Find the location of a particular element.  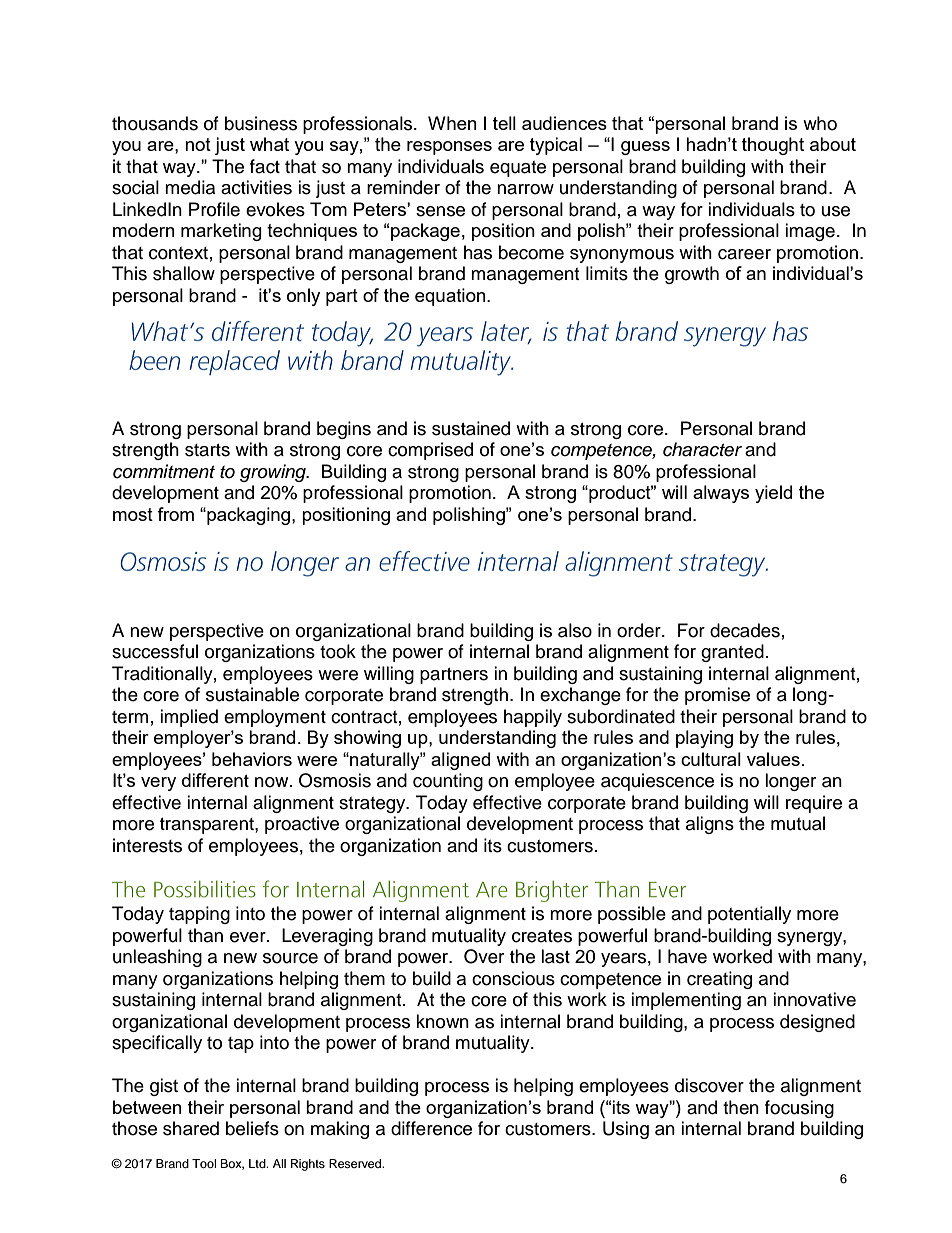

not is located at coordinates (198, 144).
